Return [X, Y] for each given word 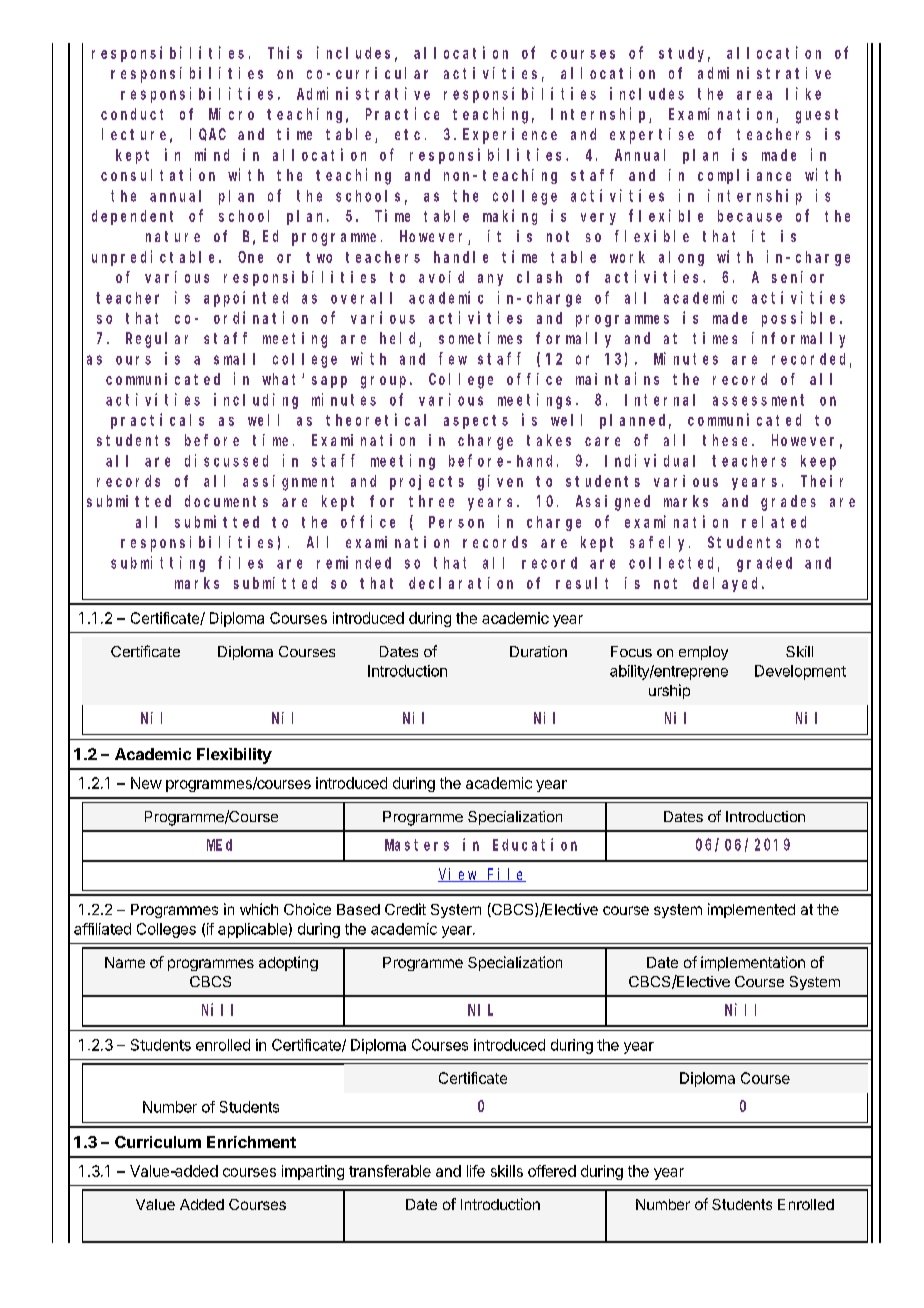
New [146, 783]
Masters [417, 845]
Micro [231, 114]
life [476, 1171]
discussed [226, 460]
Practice [402, 113]
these [728, 440]
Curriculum [158, 1142]
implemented [751, 910]
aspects [476, 422]
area [754, 95]
